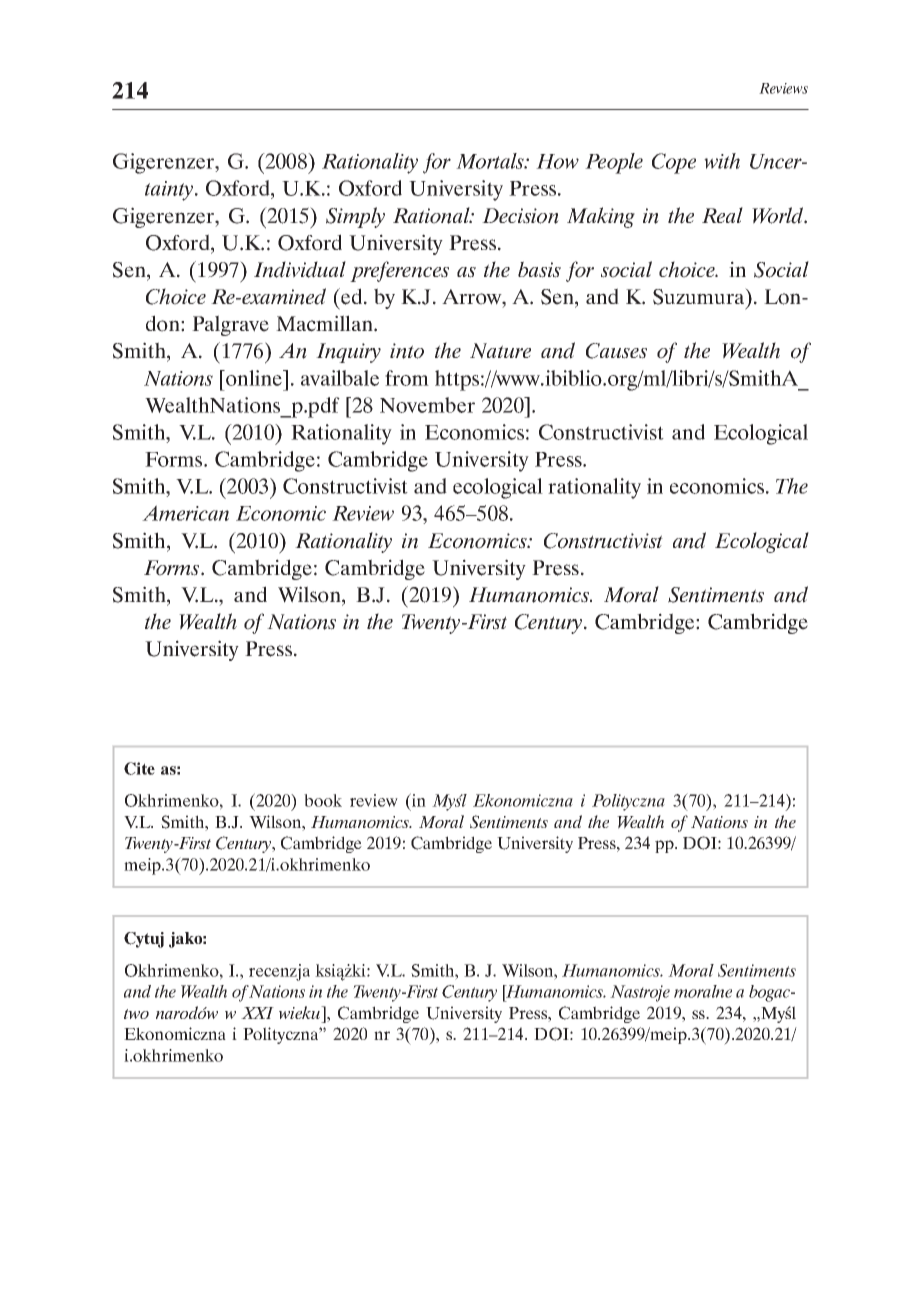  What do you see at coordinates (325, 323) in the page?
I see `Macmillan` at bounding box center [325, 323].
